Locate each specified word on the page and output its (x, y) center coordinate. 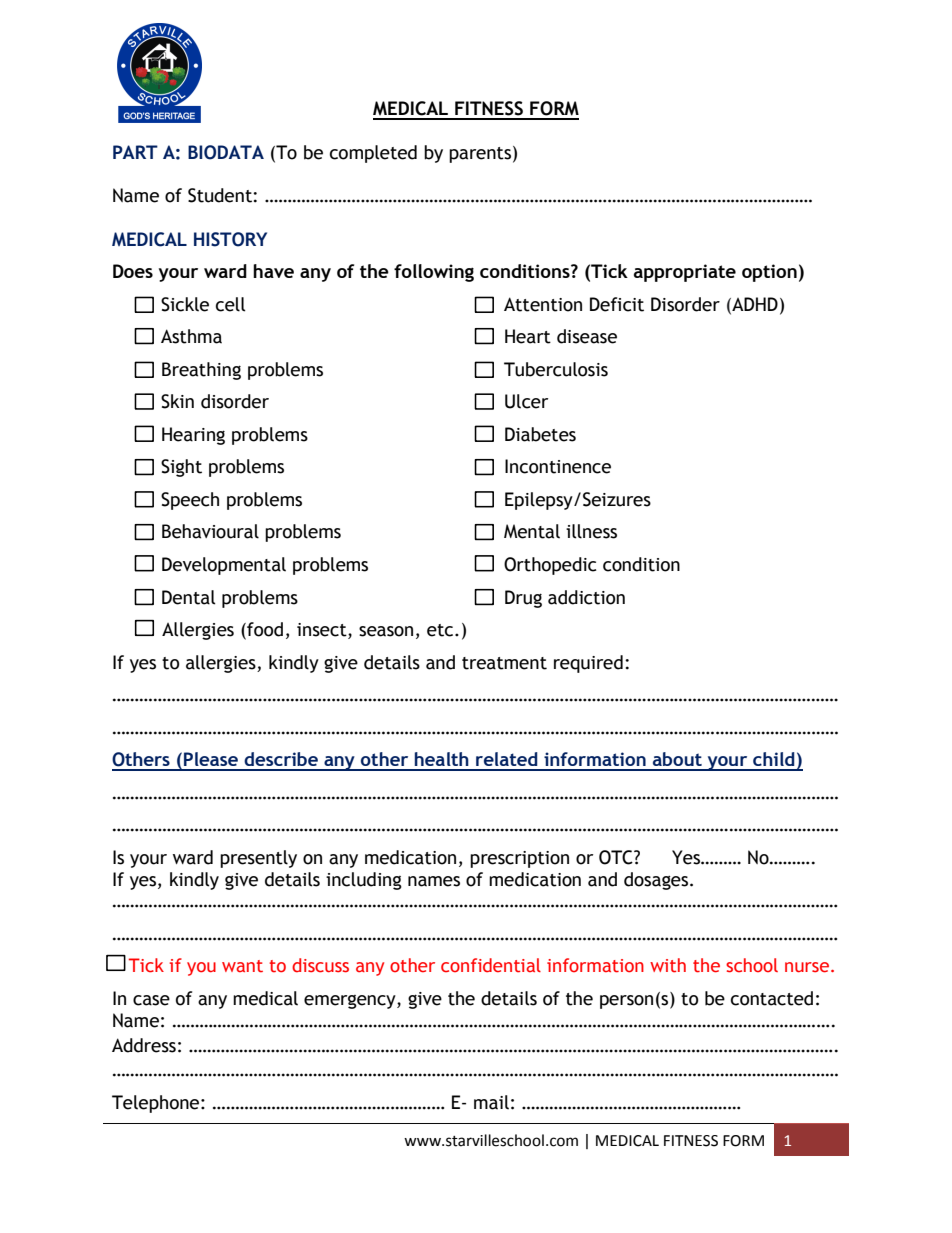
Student (221, 195)
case (151, 1000)
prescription (519, 859)
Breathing (201, 371)
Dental (189, 597)
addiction (586, 597)
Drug (523, 599)
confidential (491, 965)
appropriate (685, 273)
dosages (656, 881)
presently (258, 859)
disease (587, 336)
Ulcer (526, 401)
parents (480, 155)
